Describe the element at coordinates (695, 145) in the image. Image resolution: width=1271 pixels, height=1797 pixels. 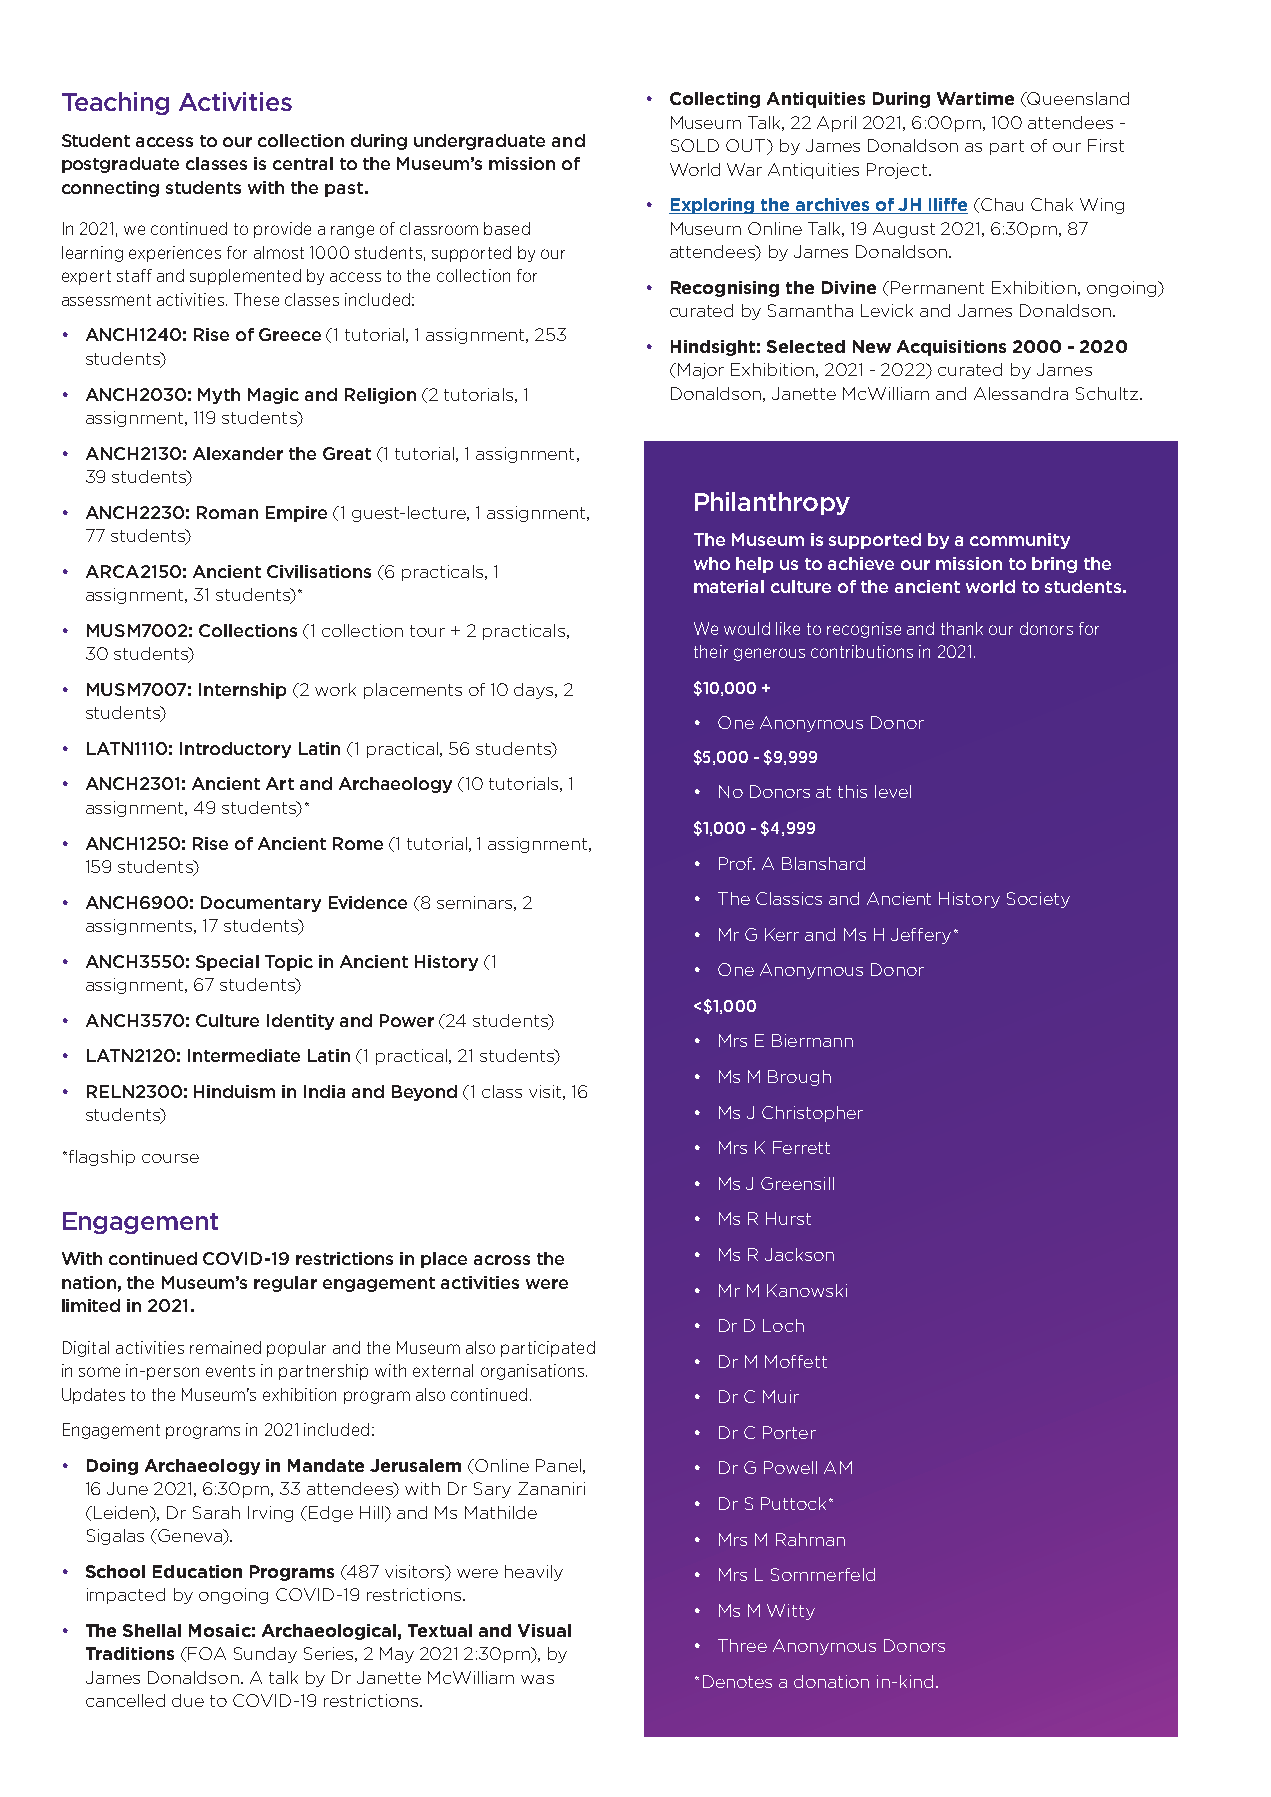
I see `SOLD` at that location.
